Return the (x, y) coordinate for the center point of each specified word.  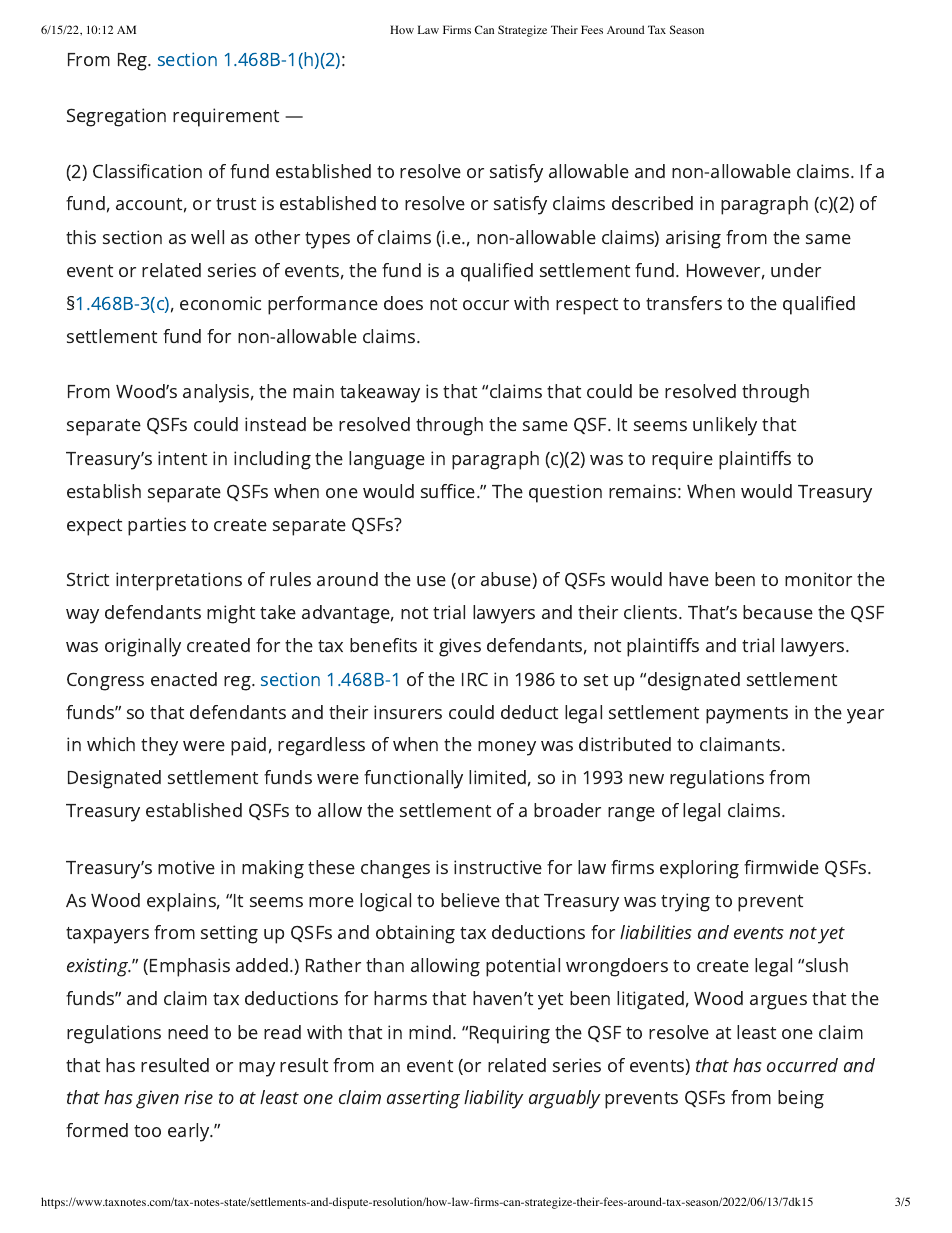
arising (693, 239)
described (652, 203)
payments (747, 715)
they (159, 746)
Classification (147, 171)
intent (182, 458)
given (157, 1099)
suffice (449, 491)
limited (497, 777)
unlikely (725, 426)
